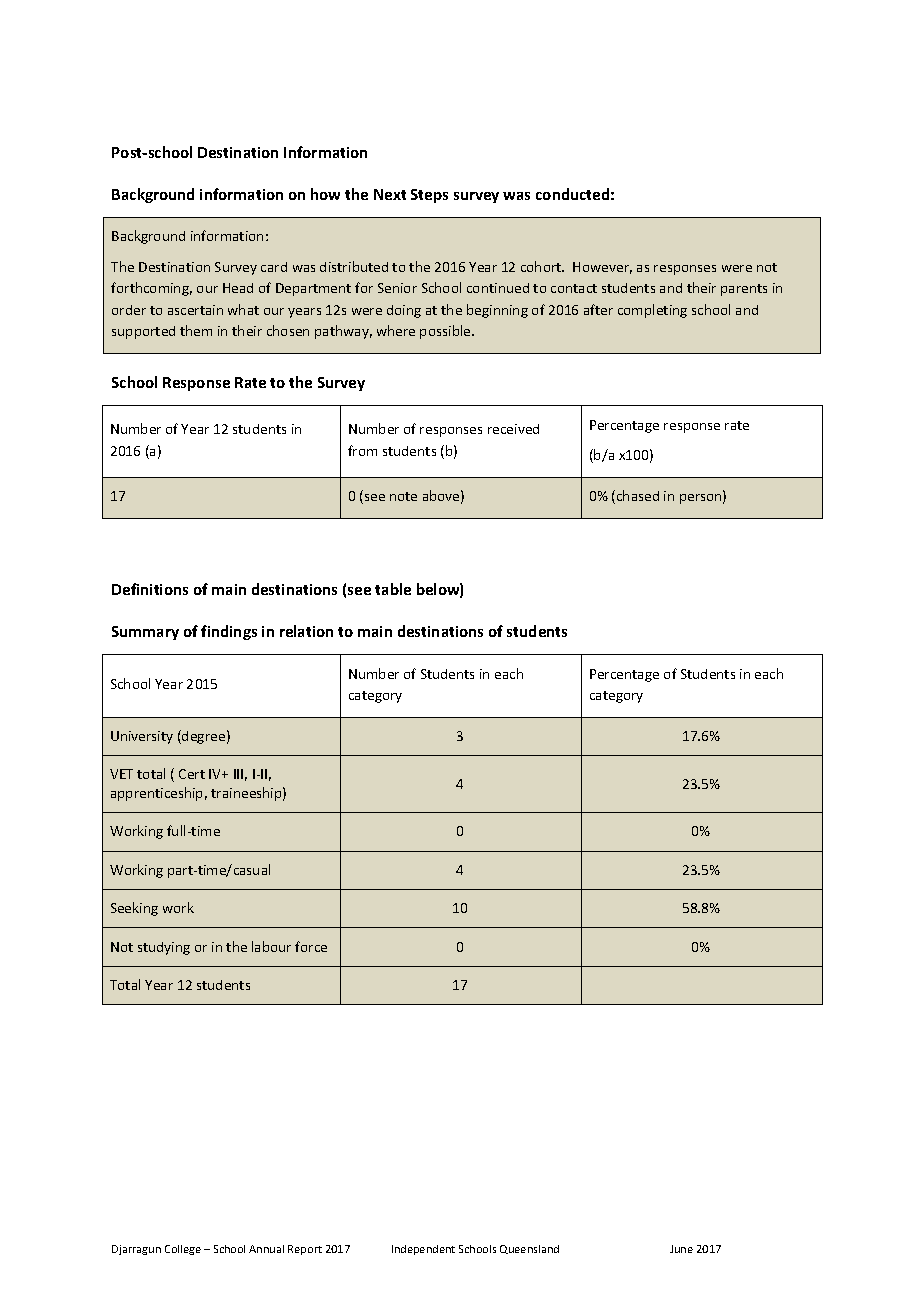  What do you see at coordinates (229, 632) in the screenshot?
I see `findings` at bounding box center [229, 632].
